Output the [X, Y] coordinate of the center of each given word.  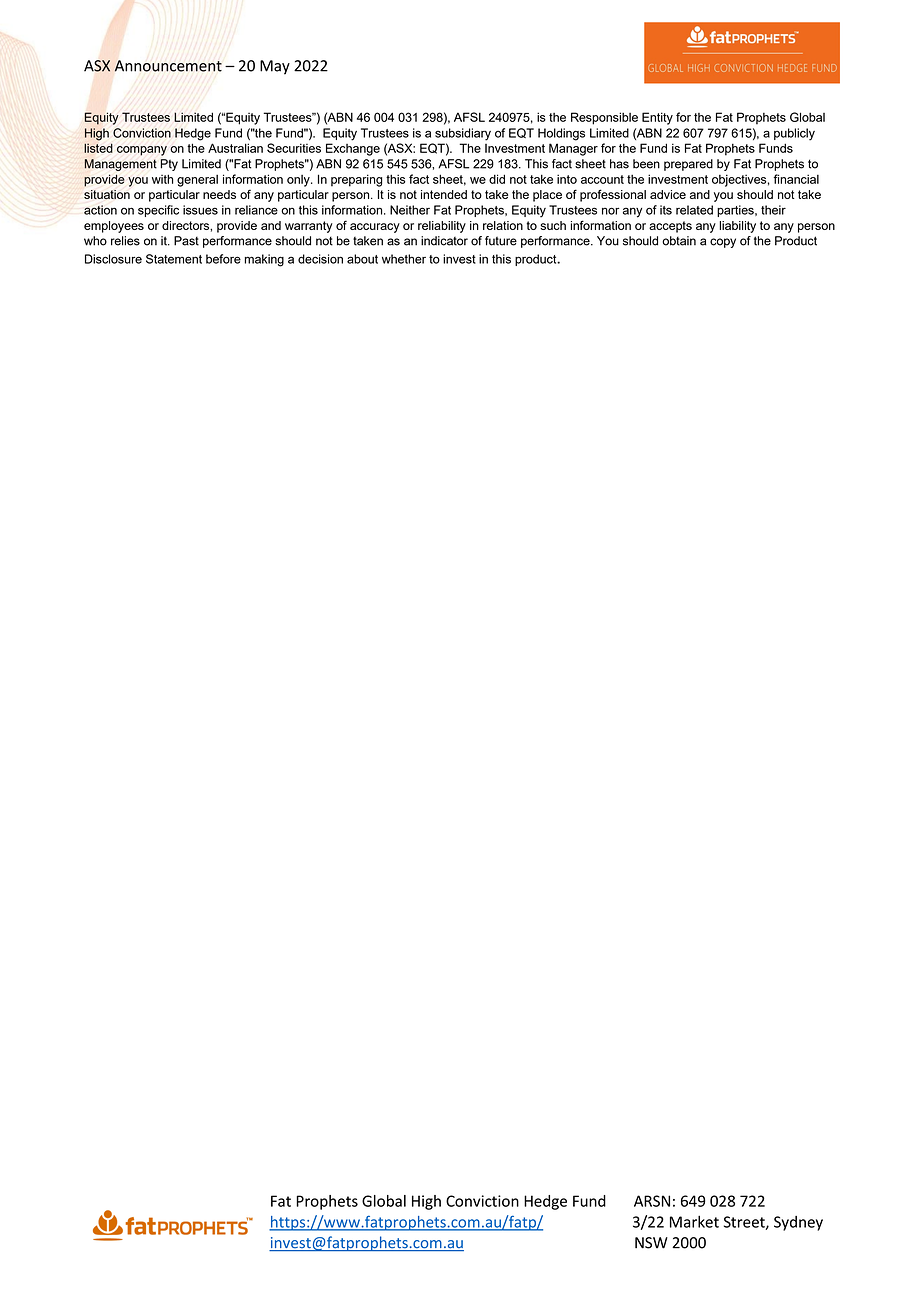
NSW [651, 1243]
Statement [174, 259]
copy [723, 243]
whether [404, 259]
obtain [679, 241]
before [223, 259]
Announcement [168, 66]
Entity [657, 118]
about [362, 259]
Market [694, 1221]
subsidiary [463, 134]
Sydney [798, 1223]
